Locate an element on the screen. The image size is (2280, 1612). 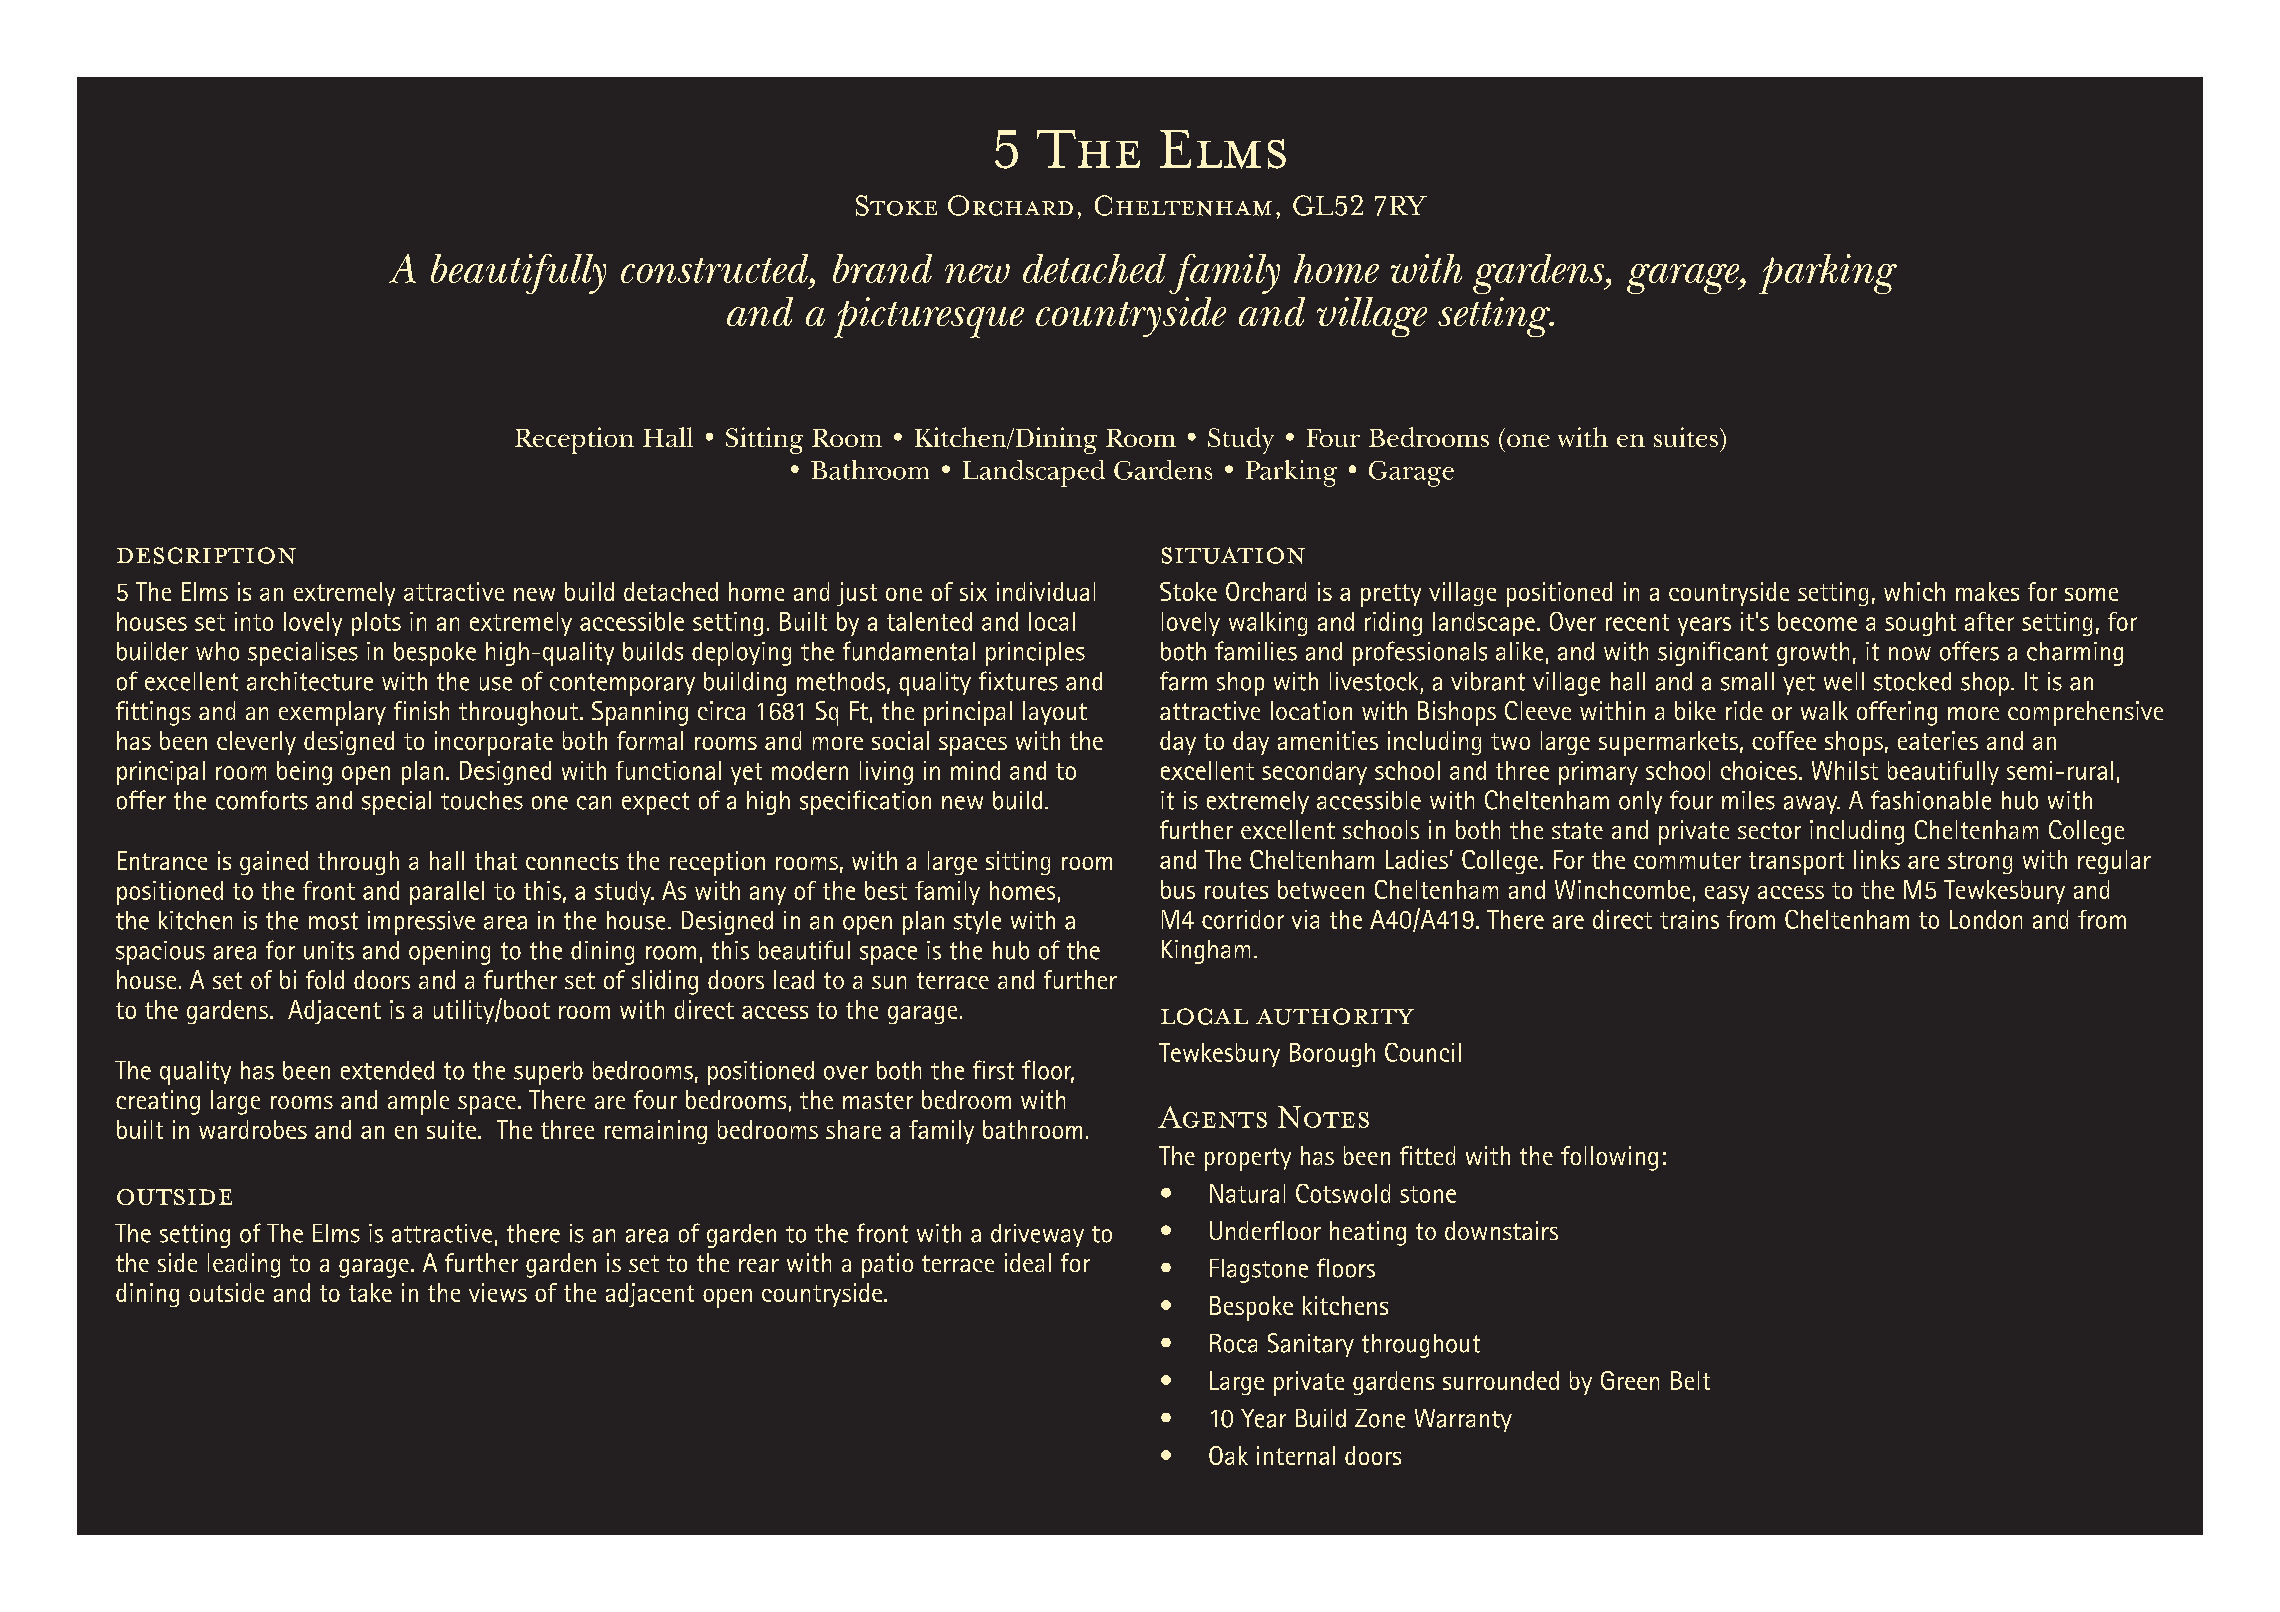
constructed is located at coordinates (716, 268).
